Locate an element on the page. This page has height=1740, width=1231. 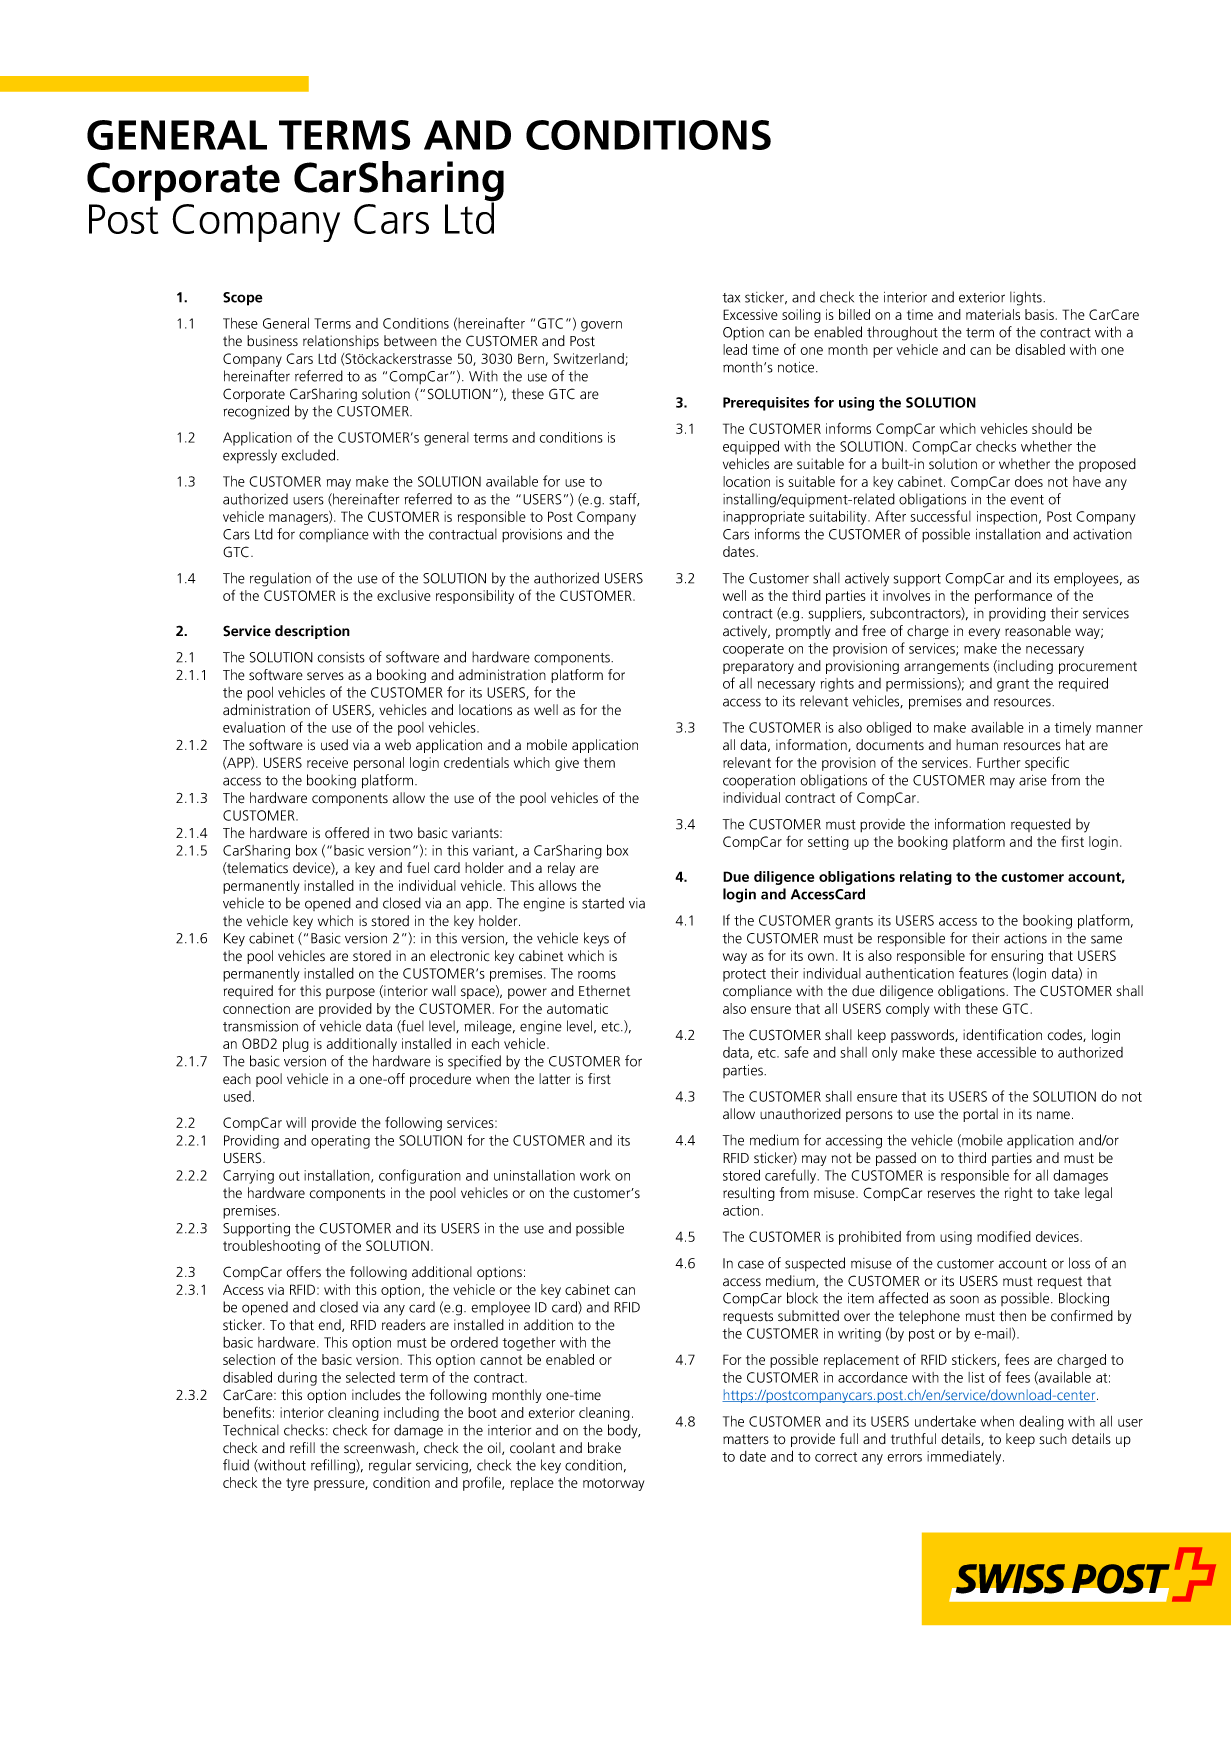
matters is located at coordinates (746, 1440).
